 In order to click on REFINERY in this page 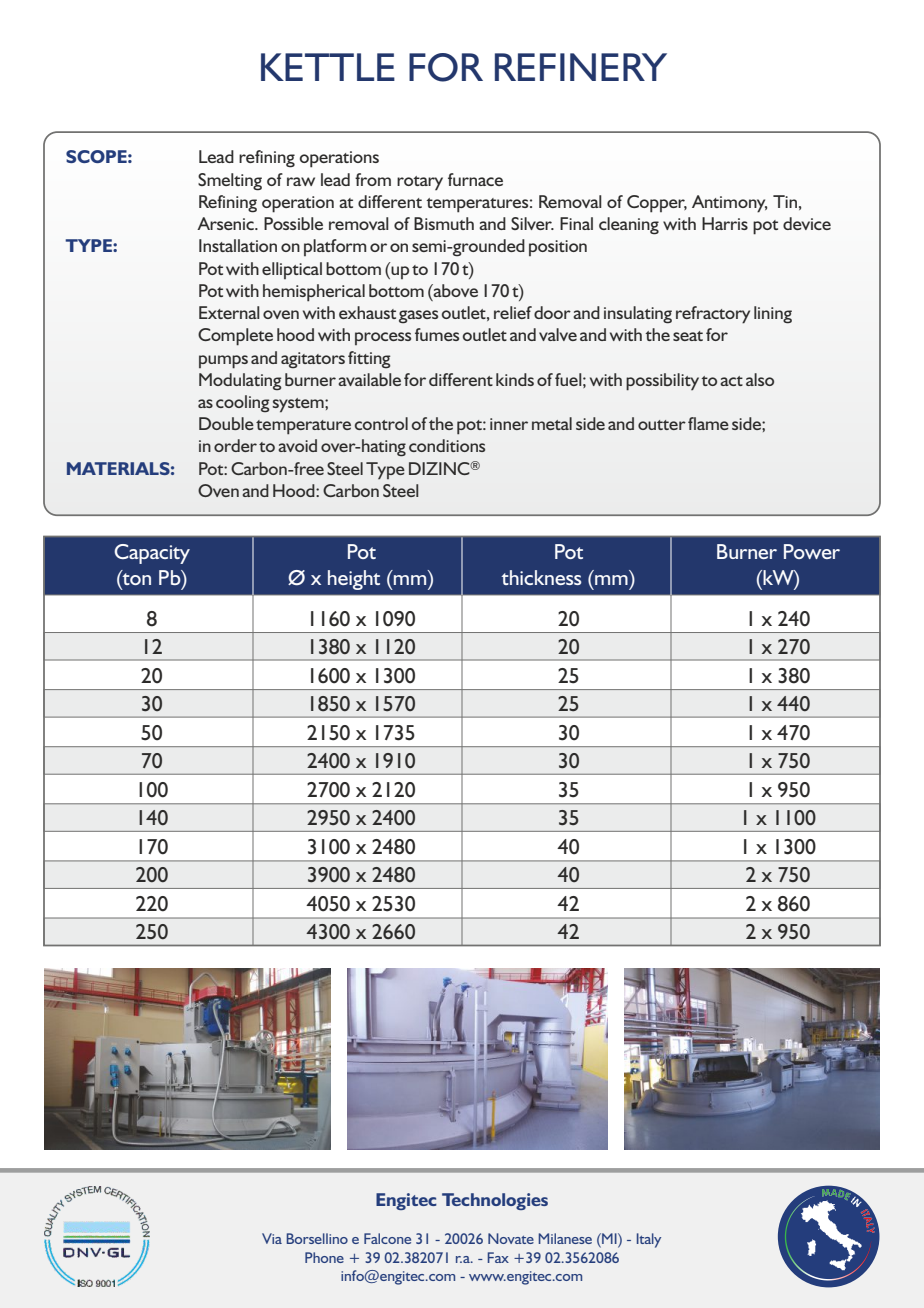, I will do `click(581, 67)`.
